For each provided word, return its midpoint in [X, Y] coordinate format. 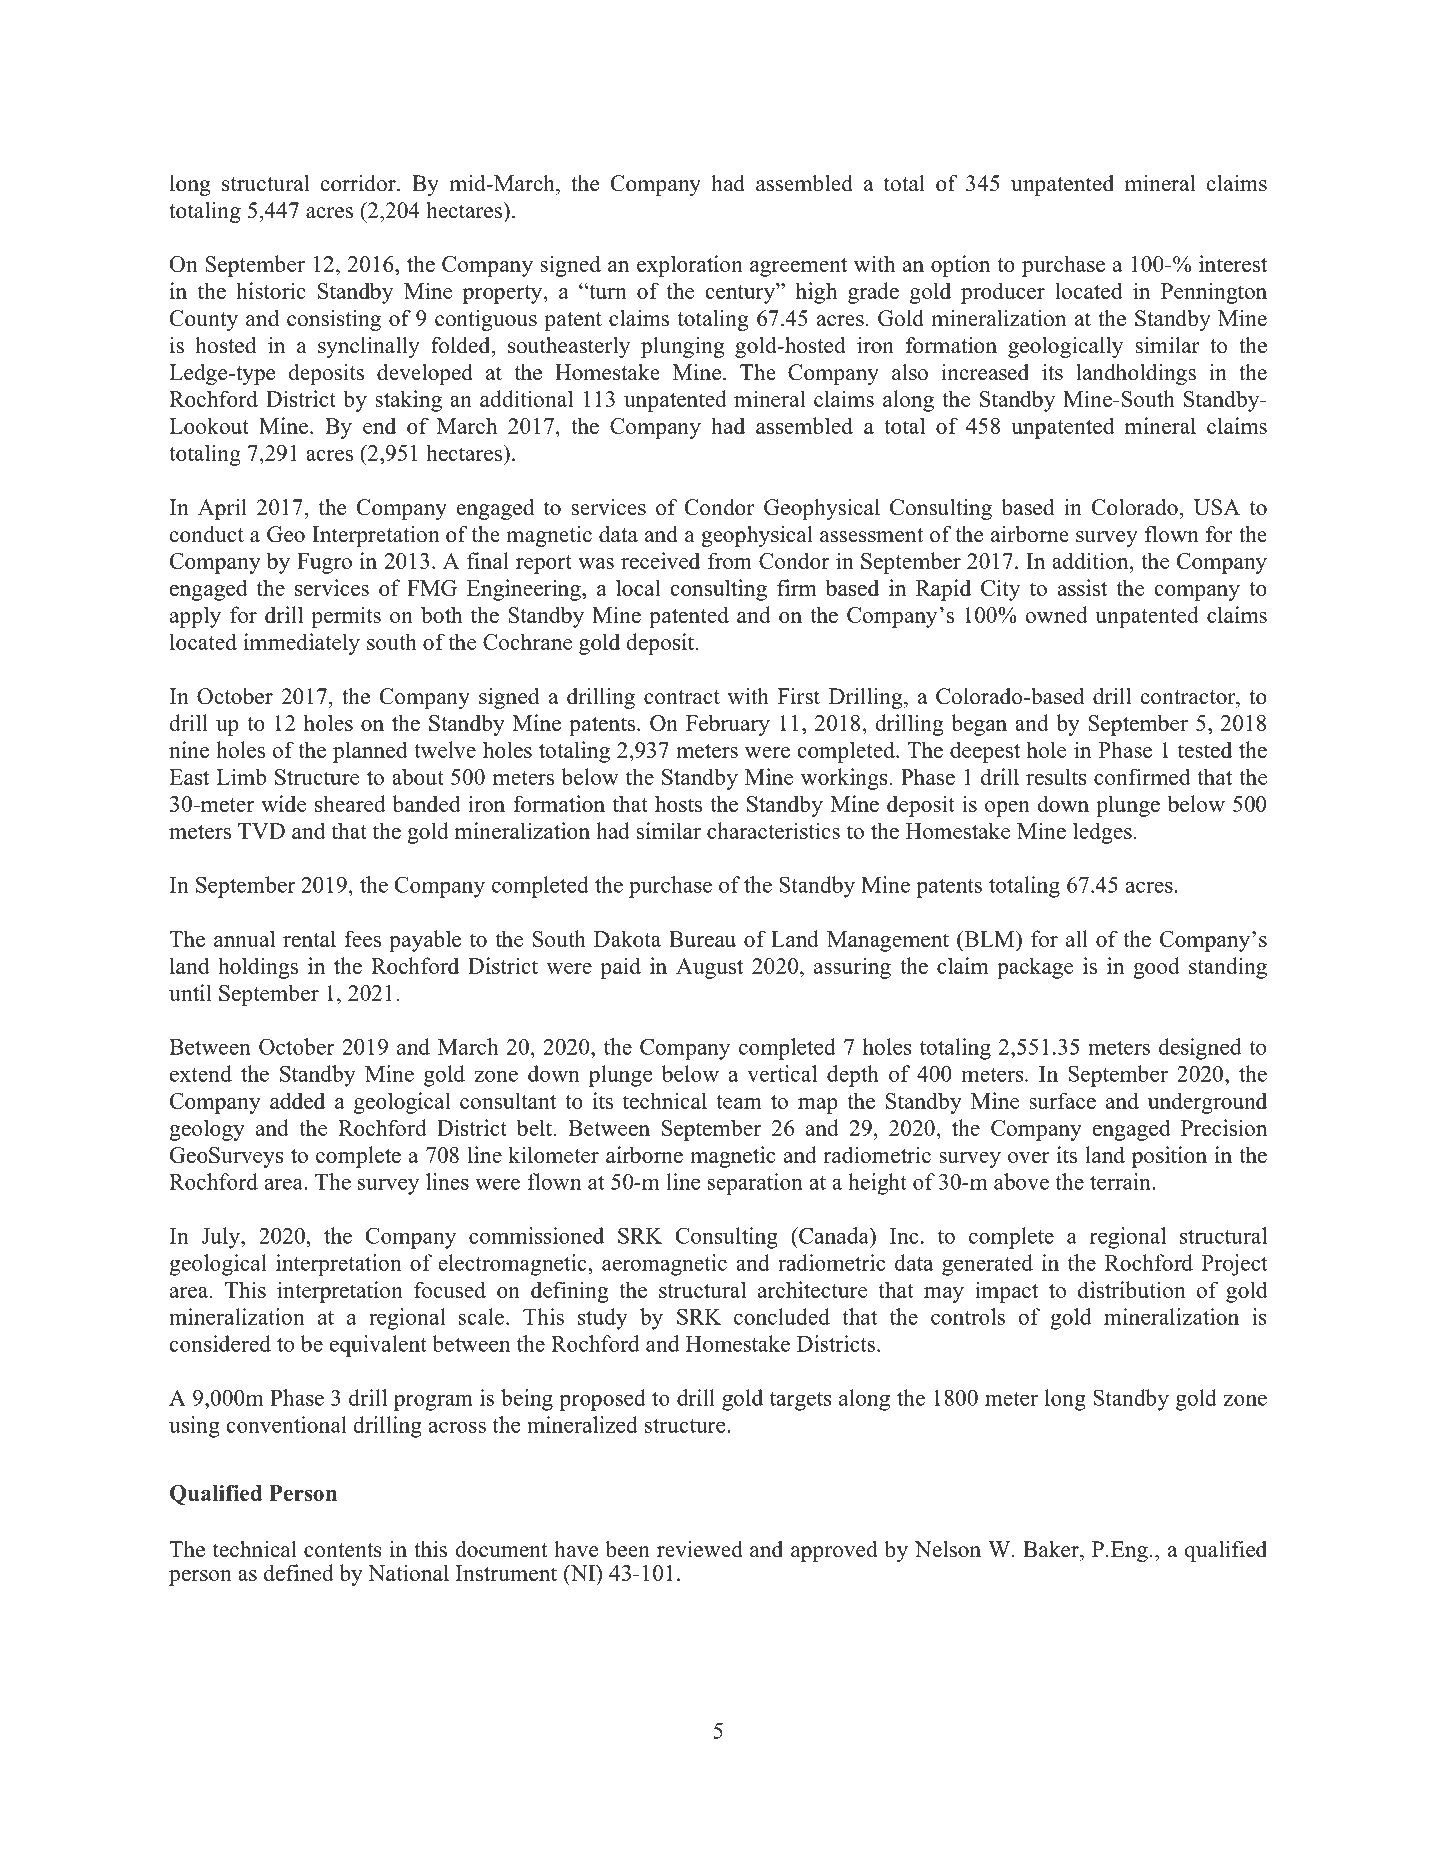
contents [343, 1550]
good [1156, 968]
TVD [261, 831]
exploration [690, 266]
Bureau [702, 939]
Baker [1052, 1549]
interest [1233, 263]
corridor [359, 183]
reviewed [700, 1549]
